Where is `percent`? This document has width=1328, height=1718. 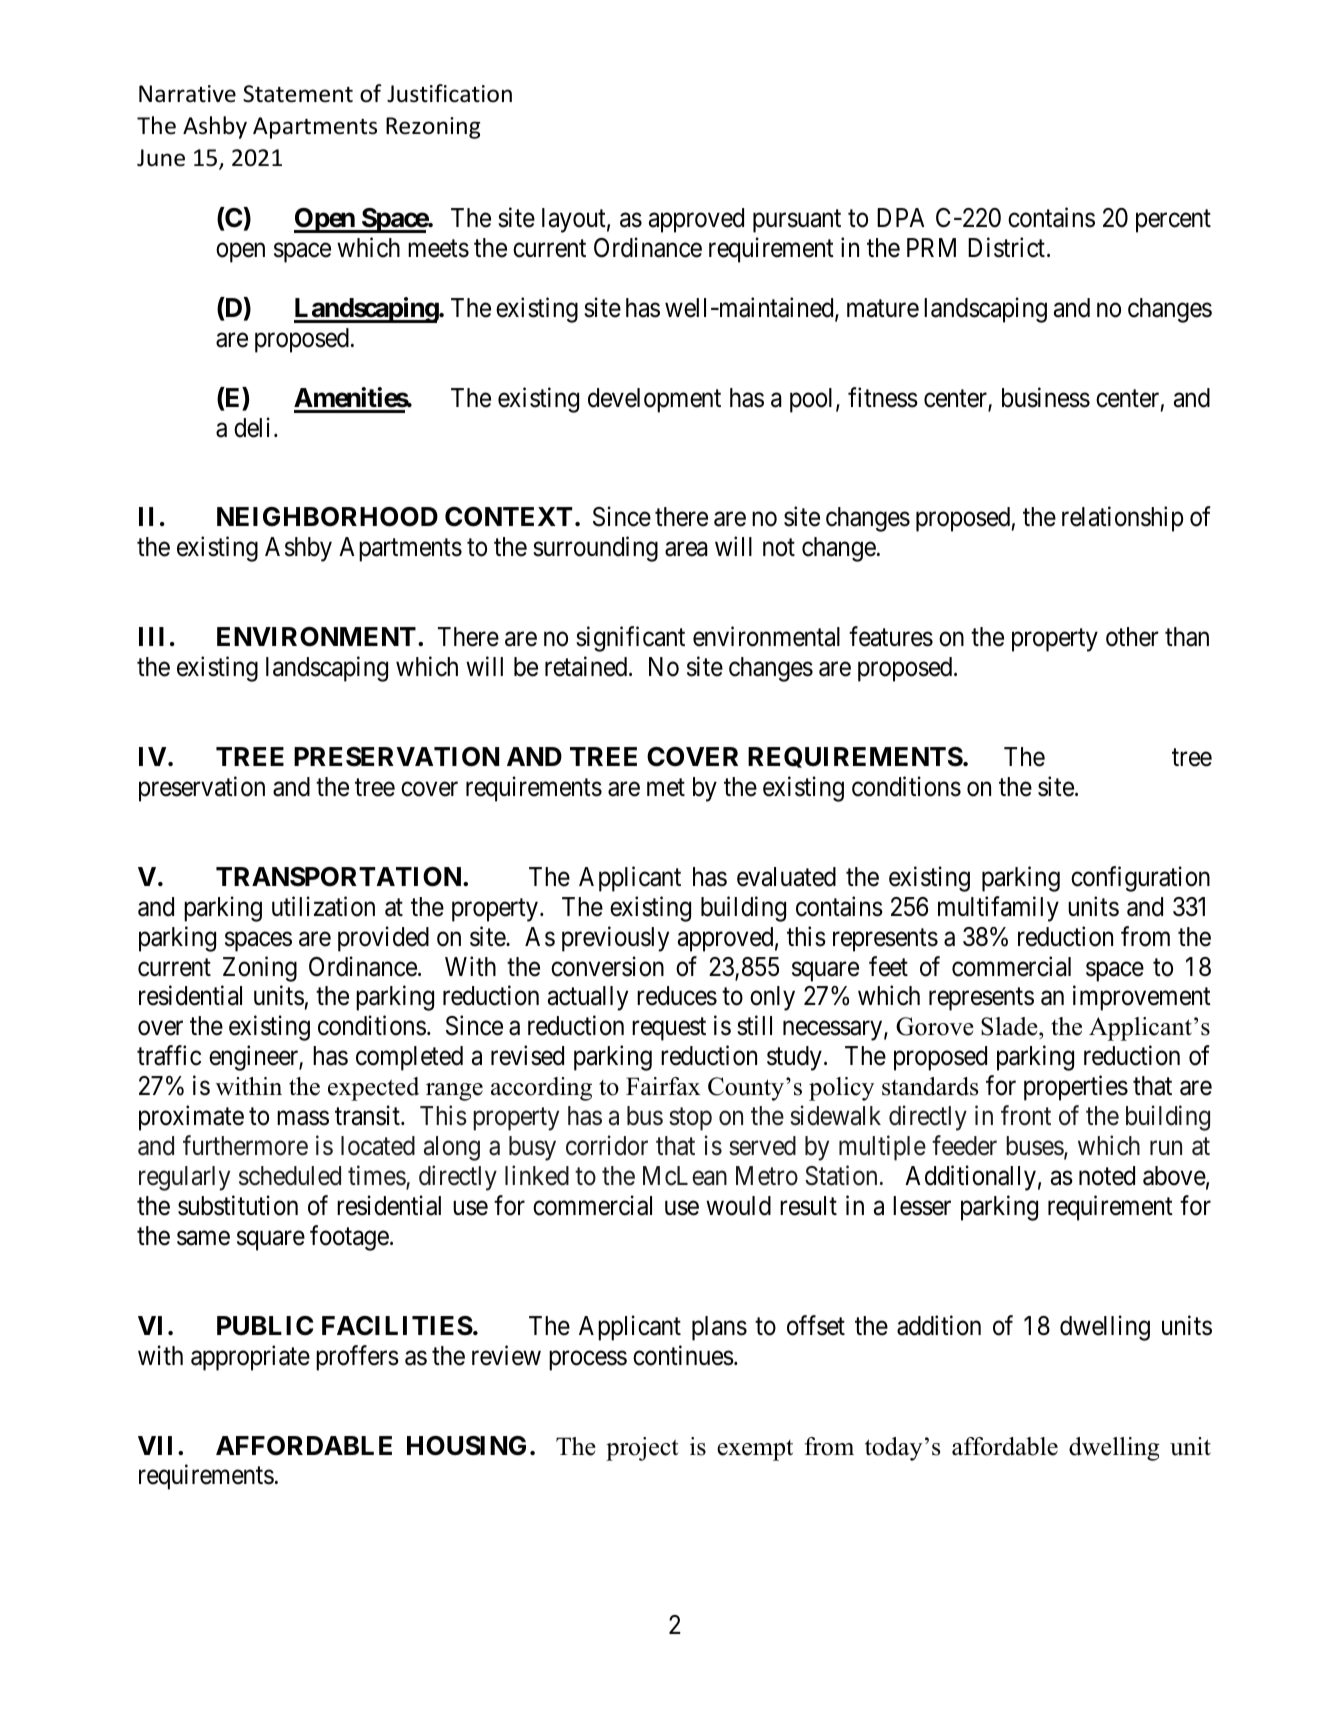
percent is located at coordinates (1173, 221).
